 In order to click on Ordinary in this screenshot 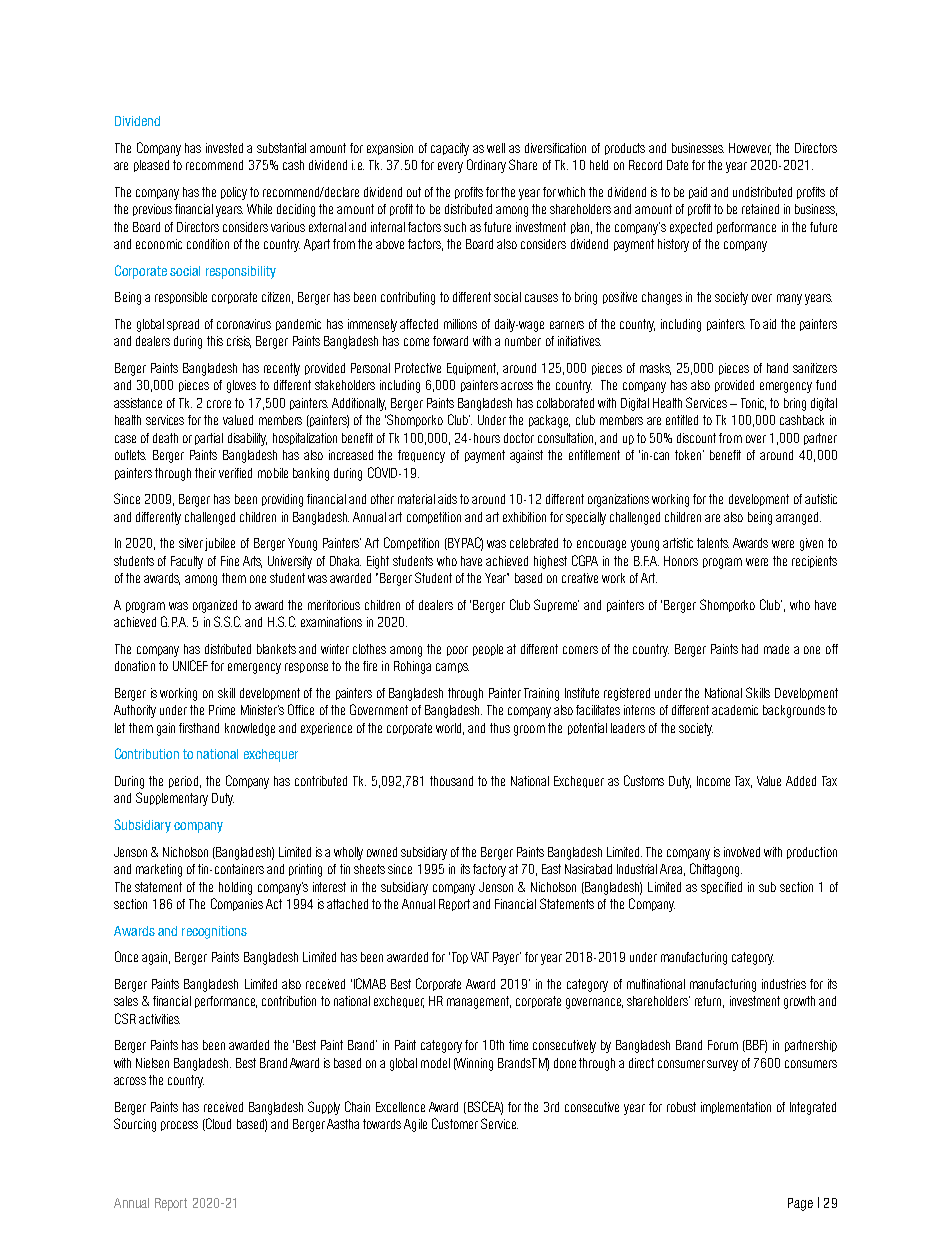, I will do `click(486, 166)`.
